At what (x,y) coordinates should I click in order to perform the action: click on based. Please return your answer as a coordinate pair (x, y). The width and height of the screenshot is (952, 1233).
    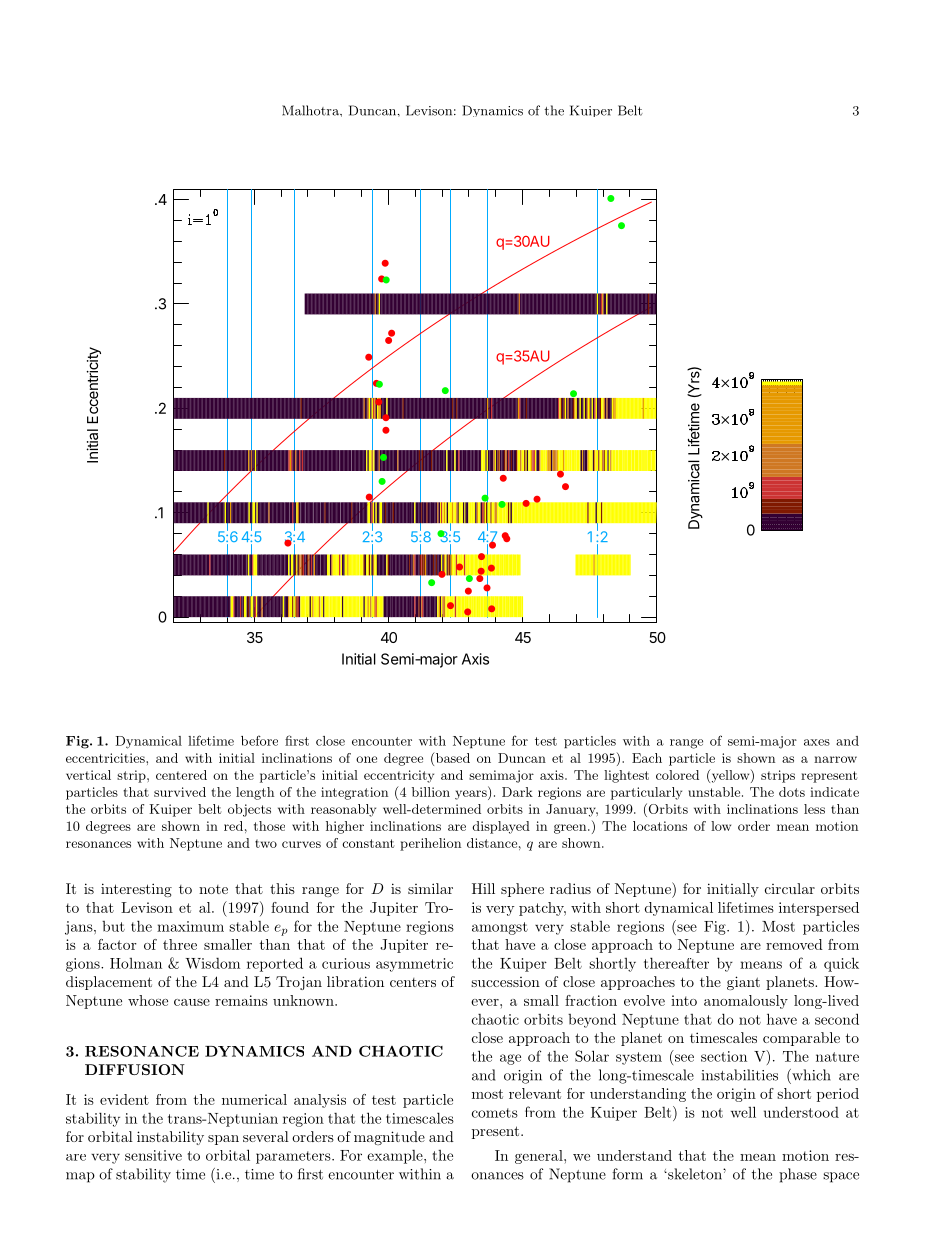
    Looking at the image, I should click on (451, 758).
